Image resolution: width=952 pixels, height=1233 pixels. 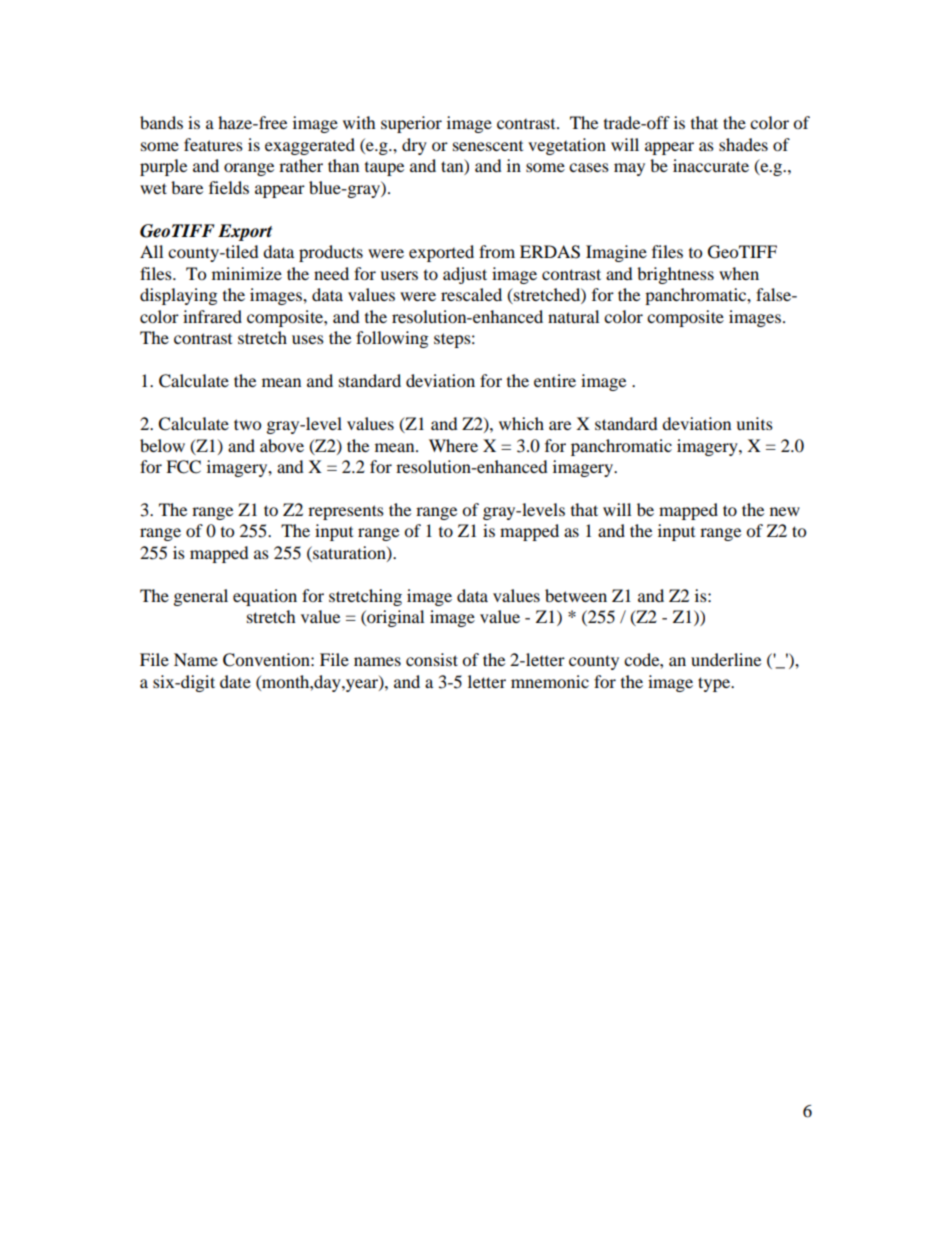 What do you see at coordinates (178, 296) in the screenshot?
I see `displaying` at bounding box center [178, 296].
